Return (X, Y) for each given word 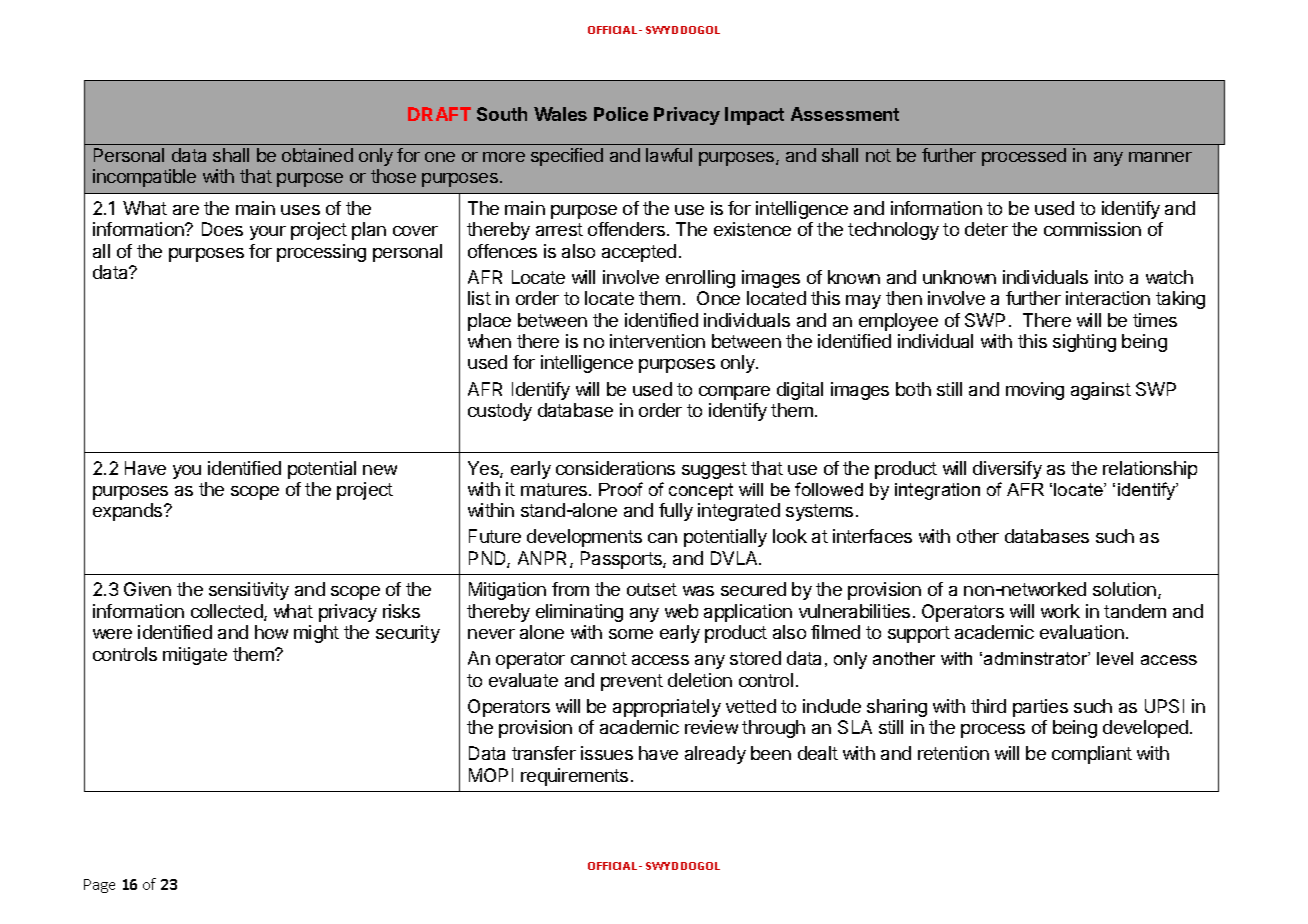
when (489, 341)
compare (734, 393)
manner (1160, 157)
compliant (1092, 755)
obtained (317, 155)
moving (1035, 391)
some (631, 634)
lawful (669, 155)
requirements (574, 777)
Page (99, 886)
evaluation (1082, 632)
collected (228, 612)
